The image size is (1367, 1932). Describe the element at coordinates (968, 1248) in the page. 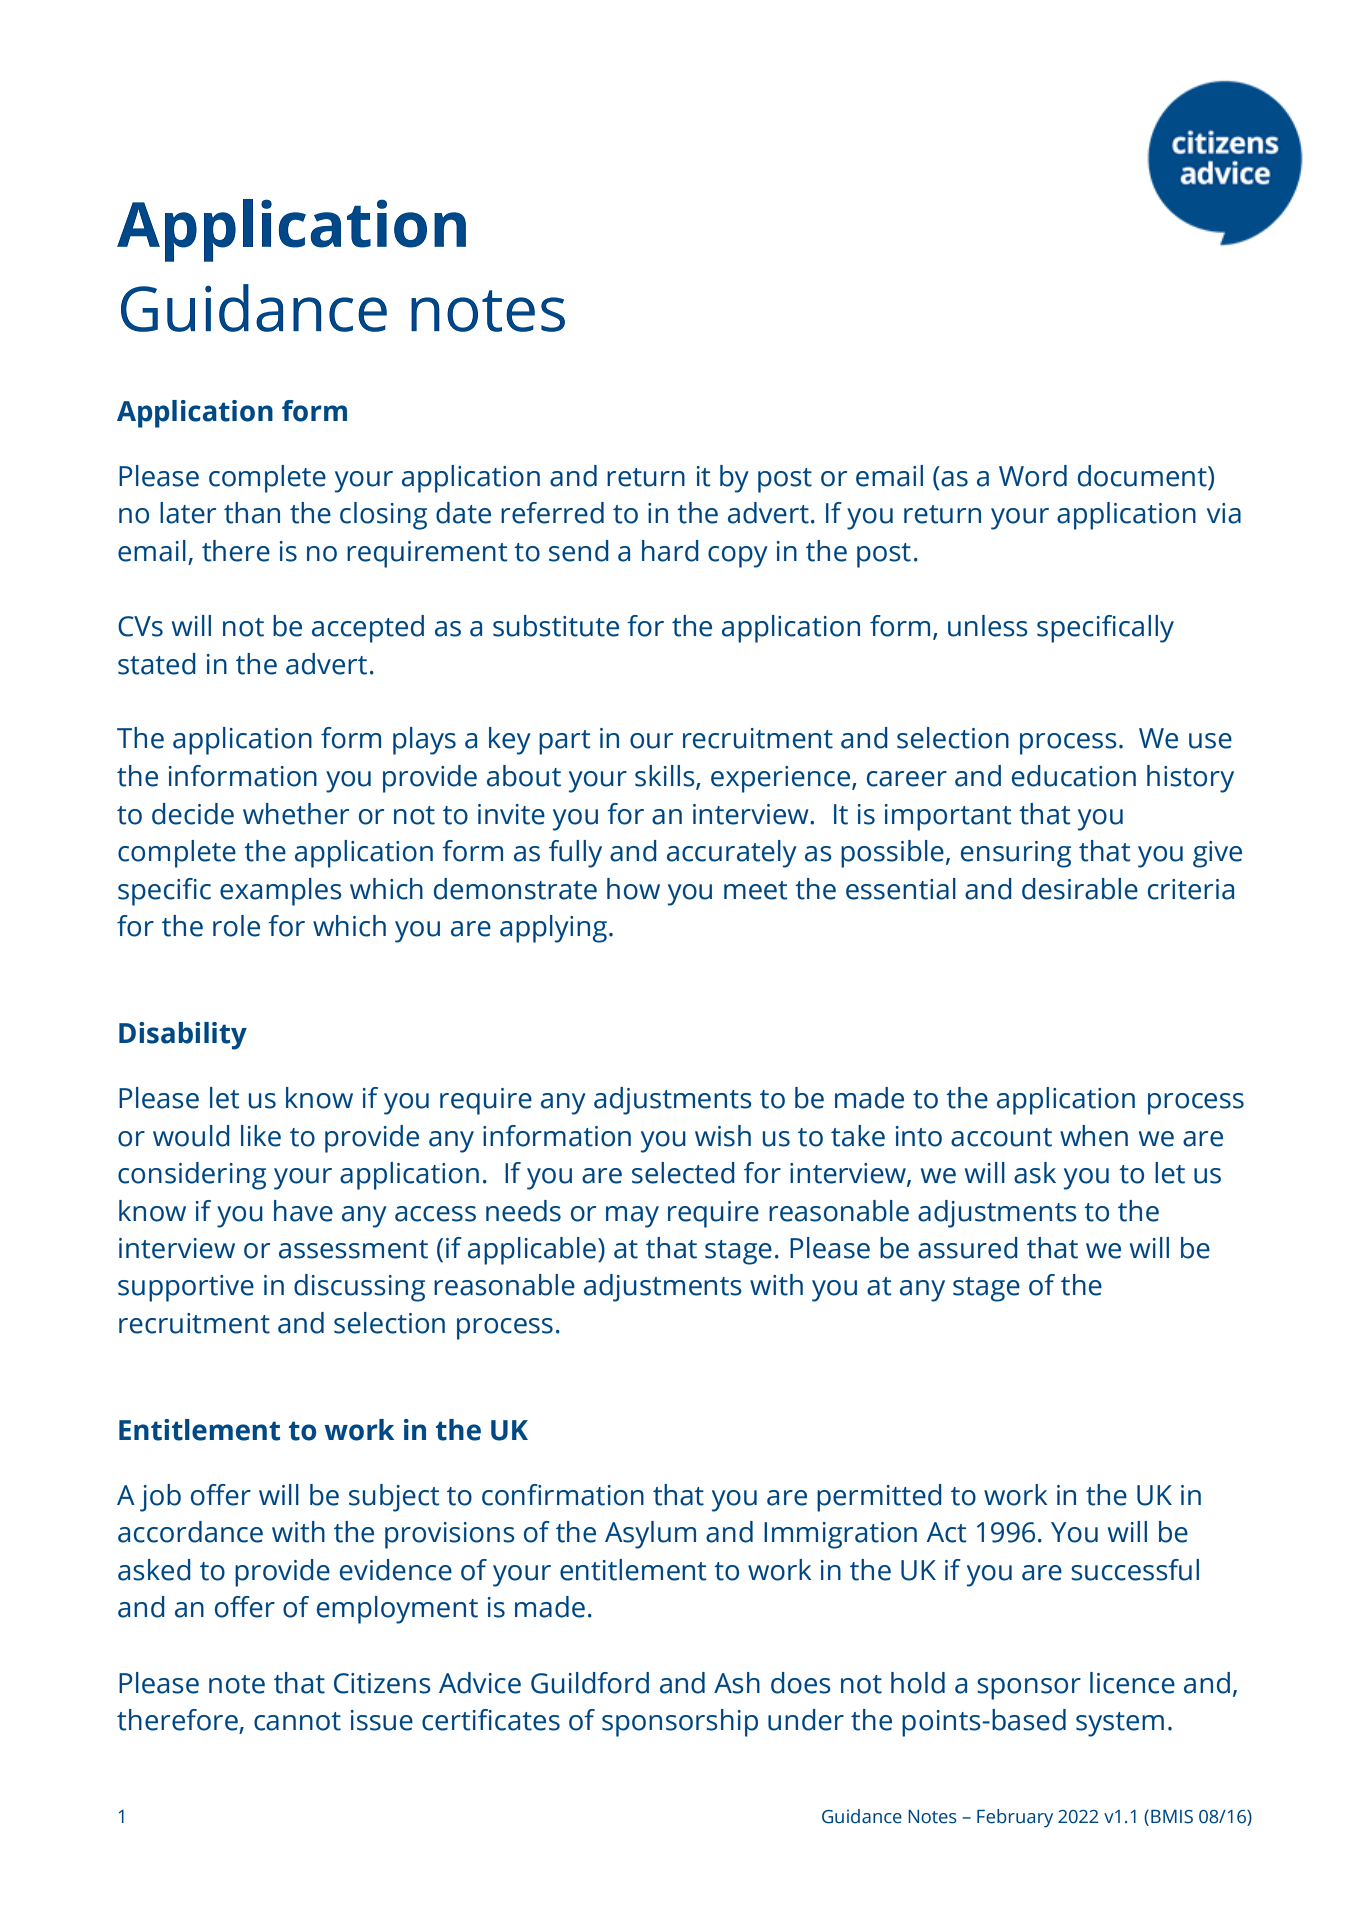

I see `assured` at that location.
